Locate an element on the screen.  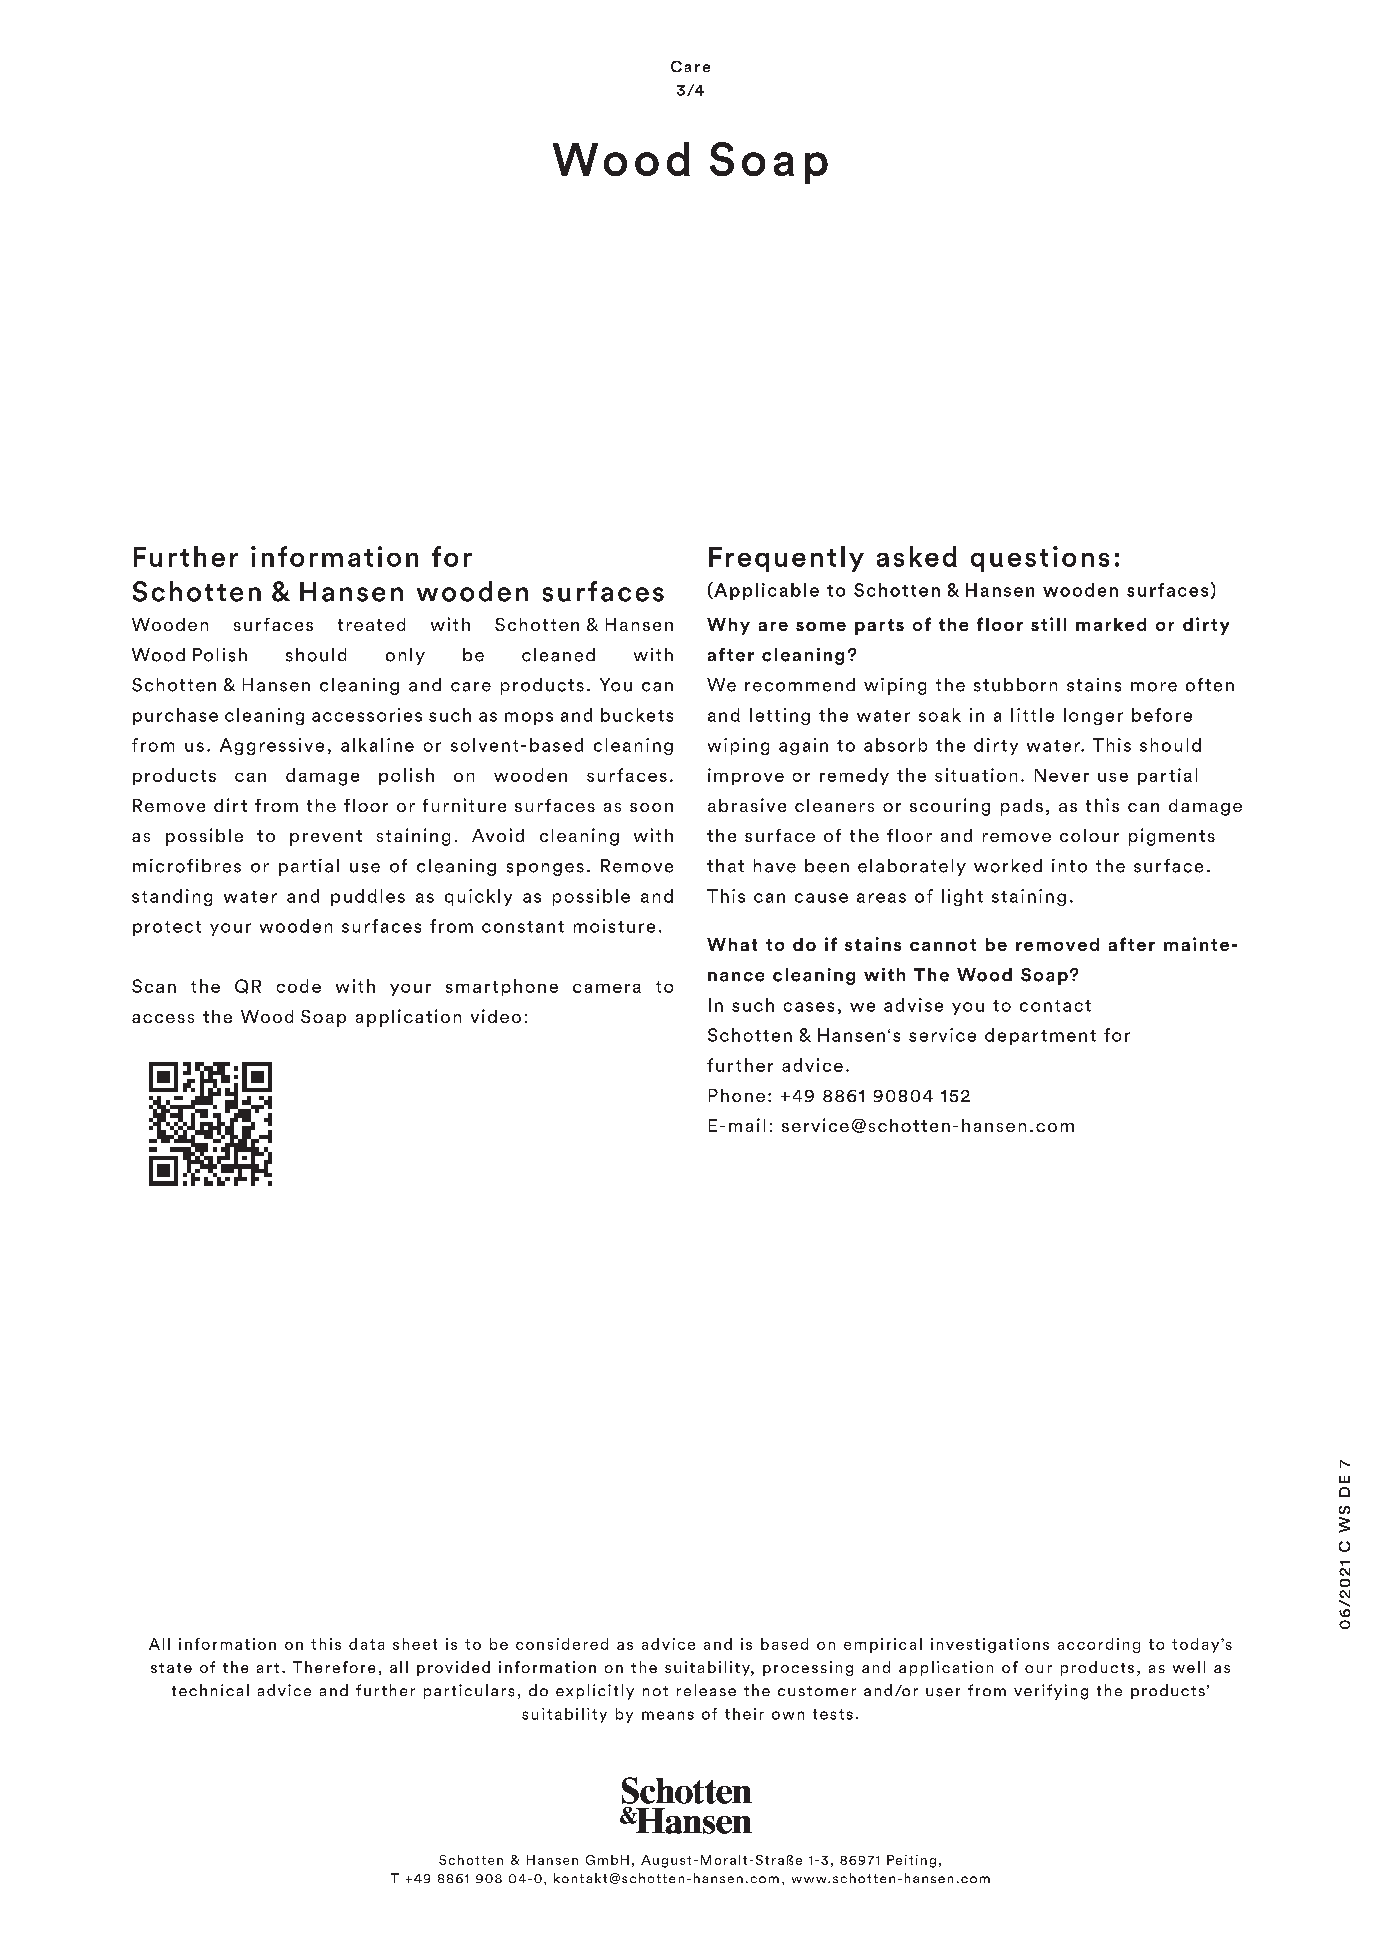
release is located at coordinates (706, 1690).
